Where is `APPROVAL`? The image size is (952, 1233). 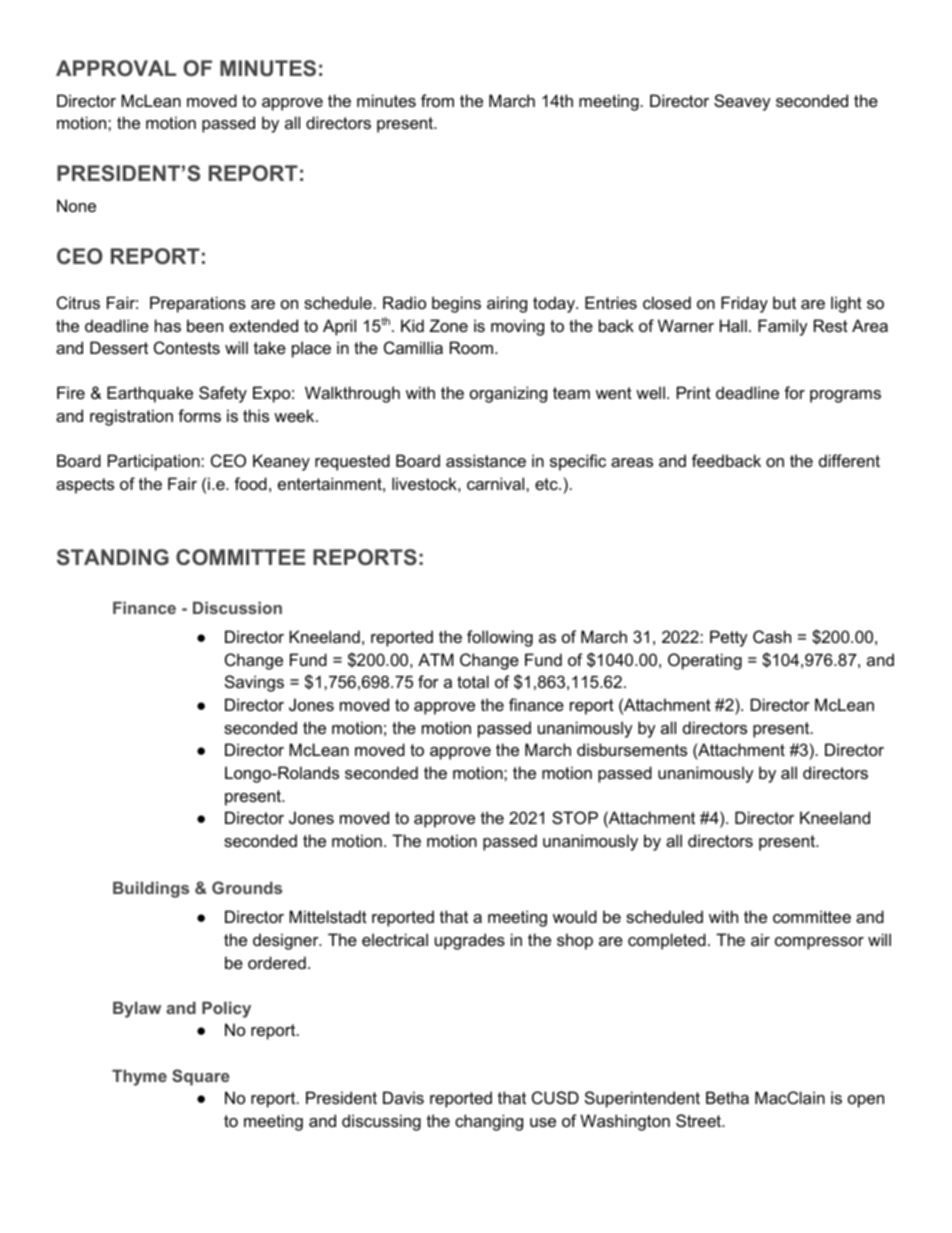
APPROVAL is located at coordinates (116, 68).
